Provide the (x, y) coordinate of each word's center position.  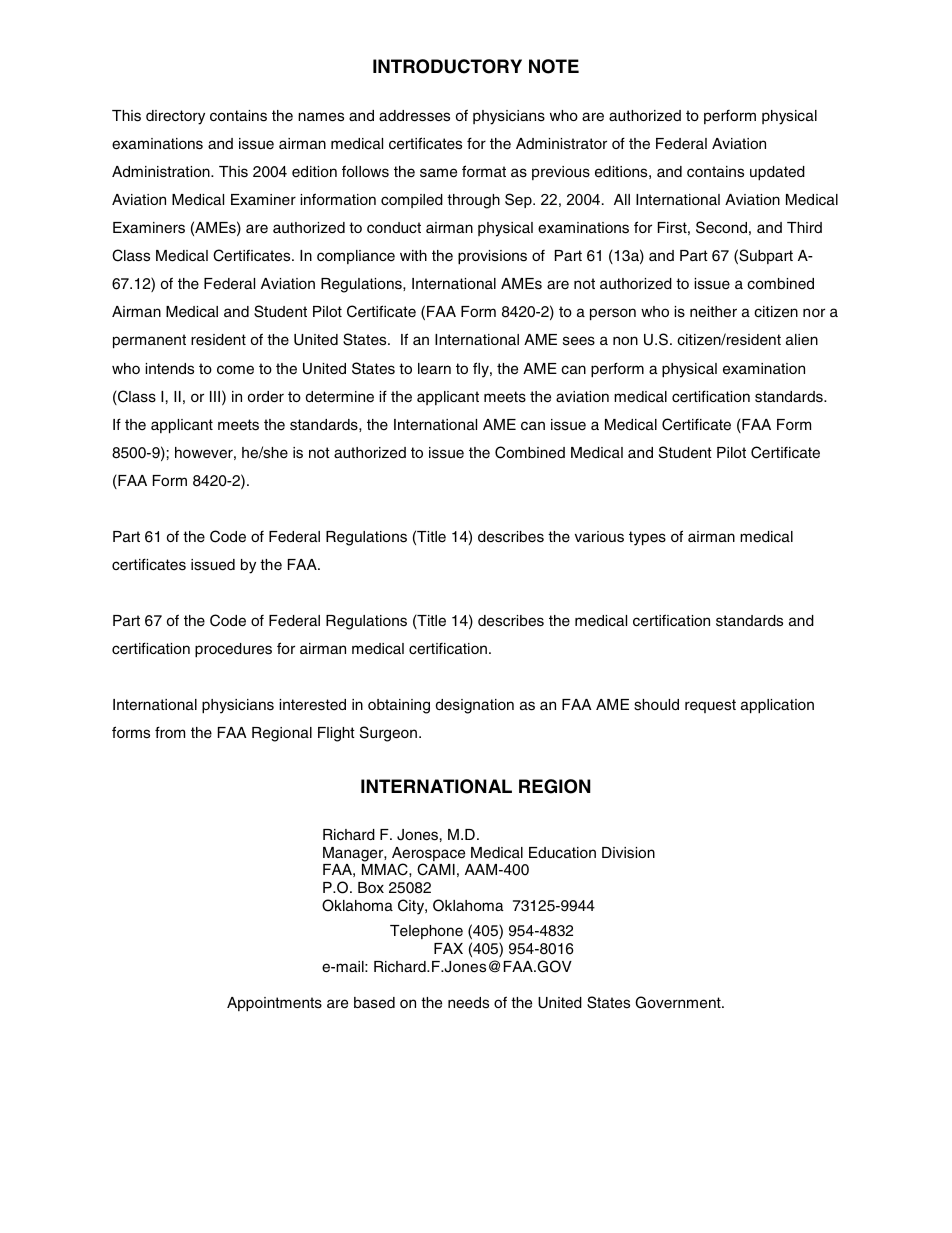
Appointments (274, 1004)
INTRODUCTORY (447, 66)
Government (679, 1002)
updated (777, 173)
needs (468, 1003)
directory (175, 117)
